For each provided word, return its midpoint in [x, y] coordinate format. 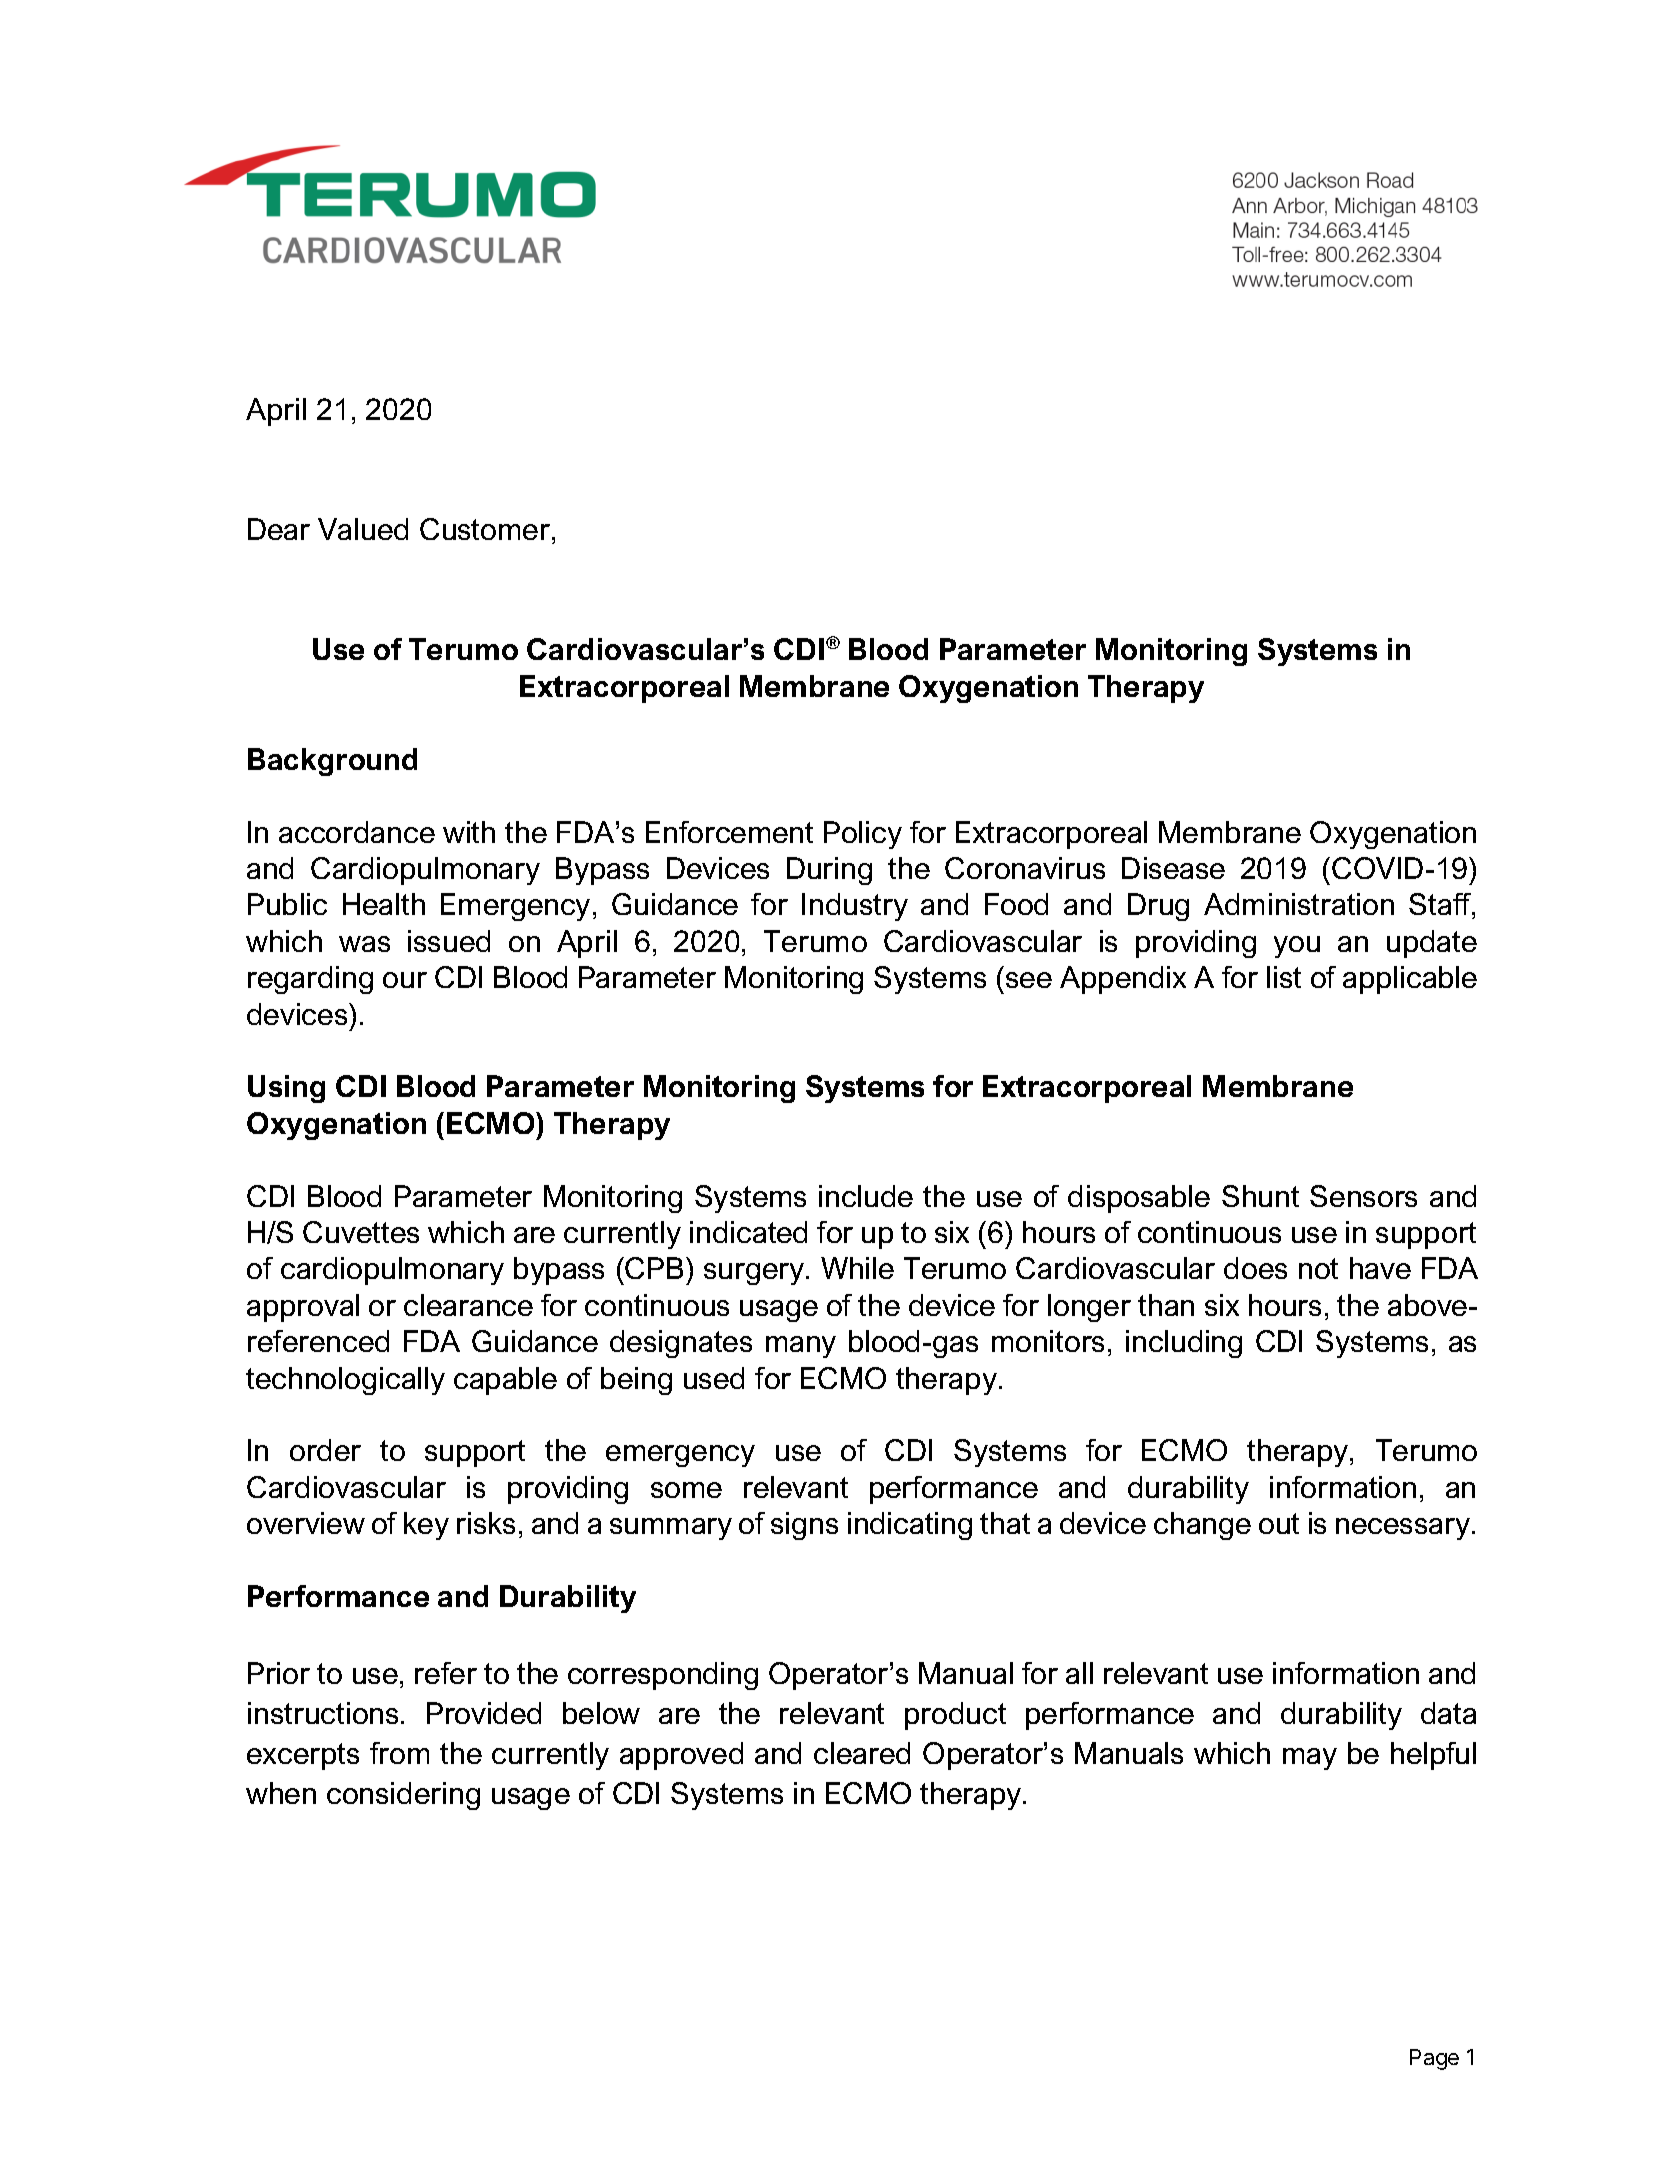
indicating [910, 1526]
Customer [486, 531]
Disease [1173, 868]
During [829, 871]
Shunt [1260, 1196]
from [399, 1753]
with [469, 832]
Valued [363, 529]
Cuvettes [361, 1232]
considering [403, 1796]
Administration [1299, 904]
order [325, 1450]
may [1310, 1759]
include [866, 1196]
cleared [862, 1753]
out [1279, 1523]
